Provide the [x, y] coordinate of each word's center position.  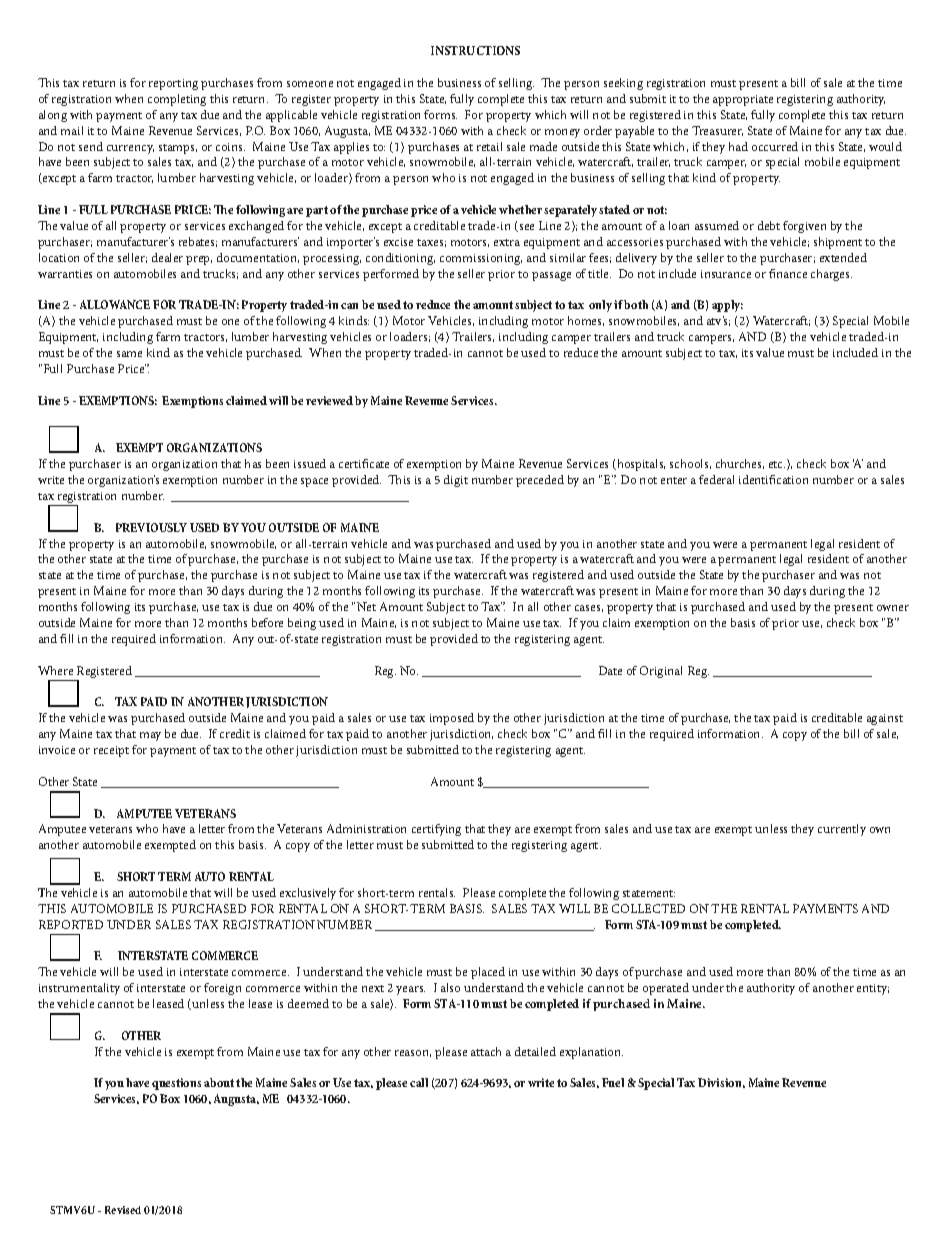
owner [893, 608]
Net [366, 606]
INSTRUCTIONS [475, 50]
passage [551, 276]
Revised [123, 1210]
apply [727, 306]
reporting [173, 84]
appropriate [743, 100]
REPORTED [71, 924]
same [129, 354]
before [267, 622]
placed [488, 973]
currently [842, 830]
